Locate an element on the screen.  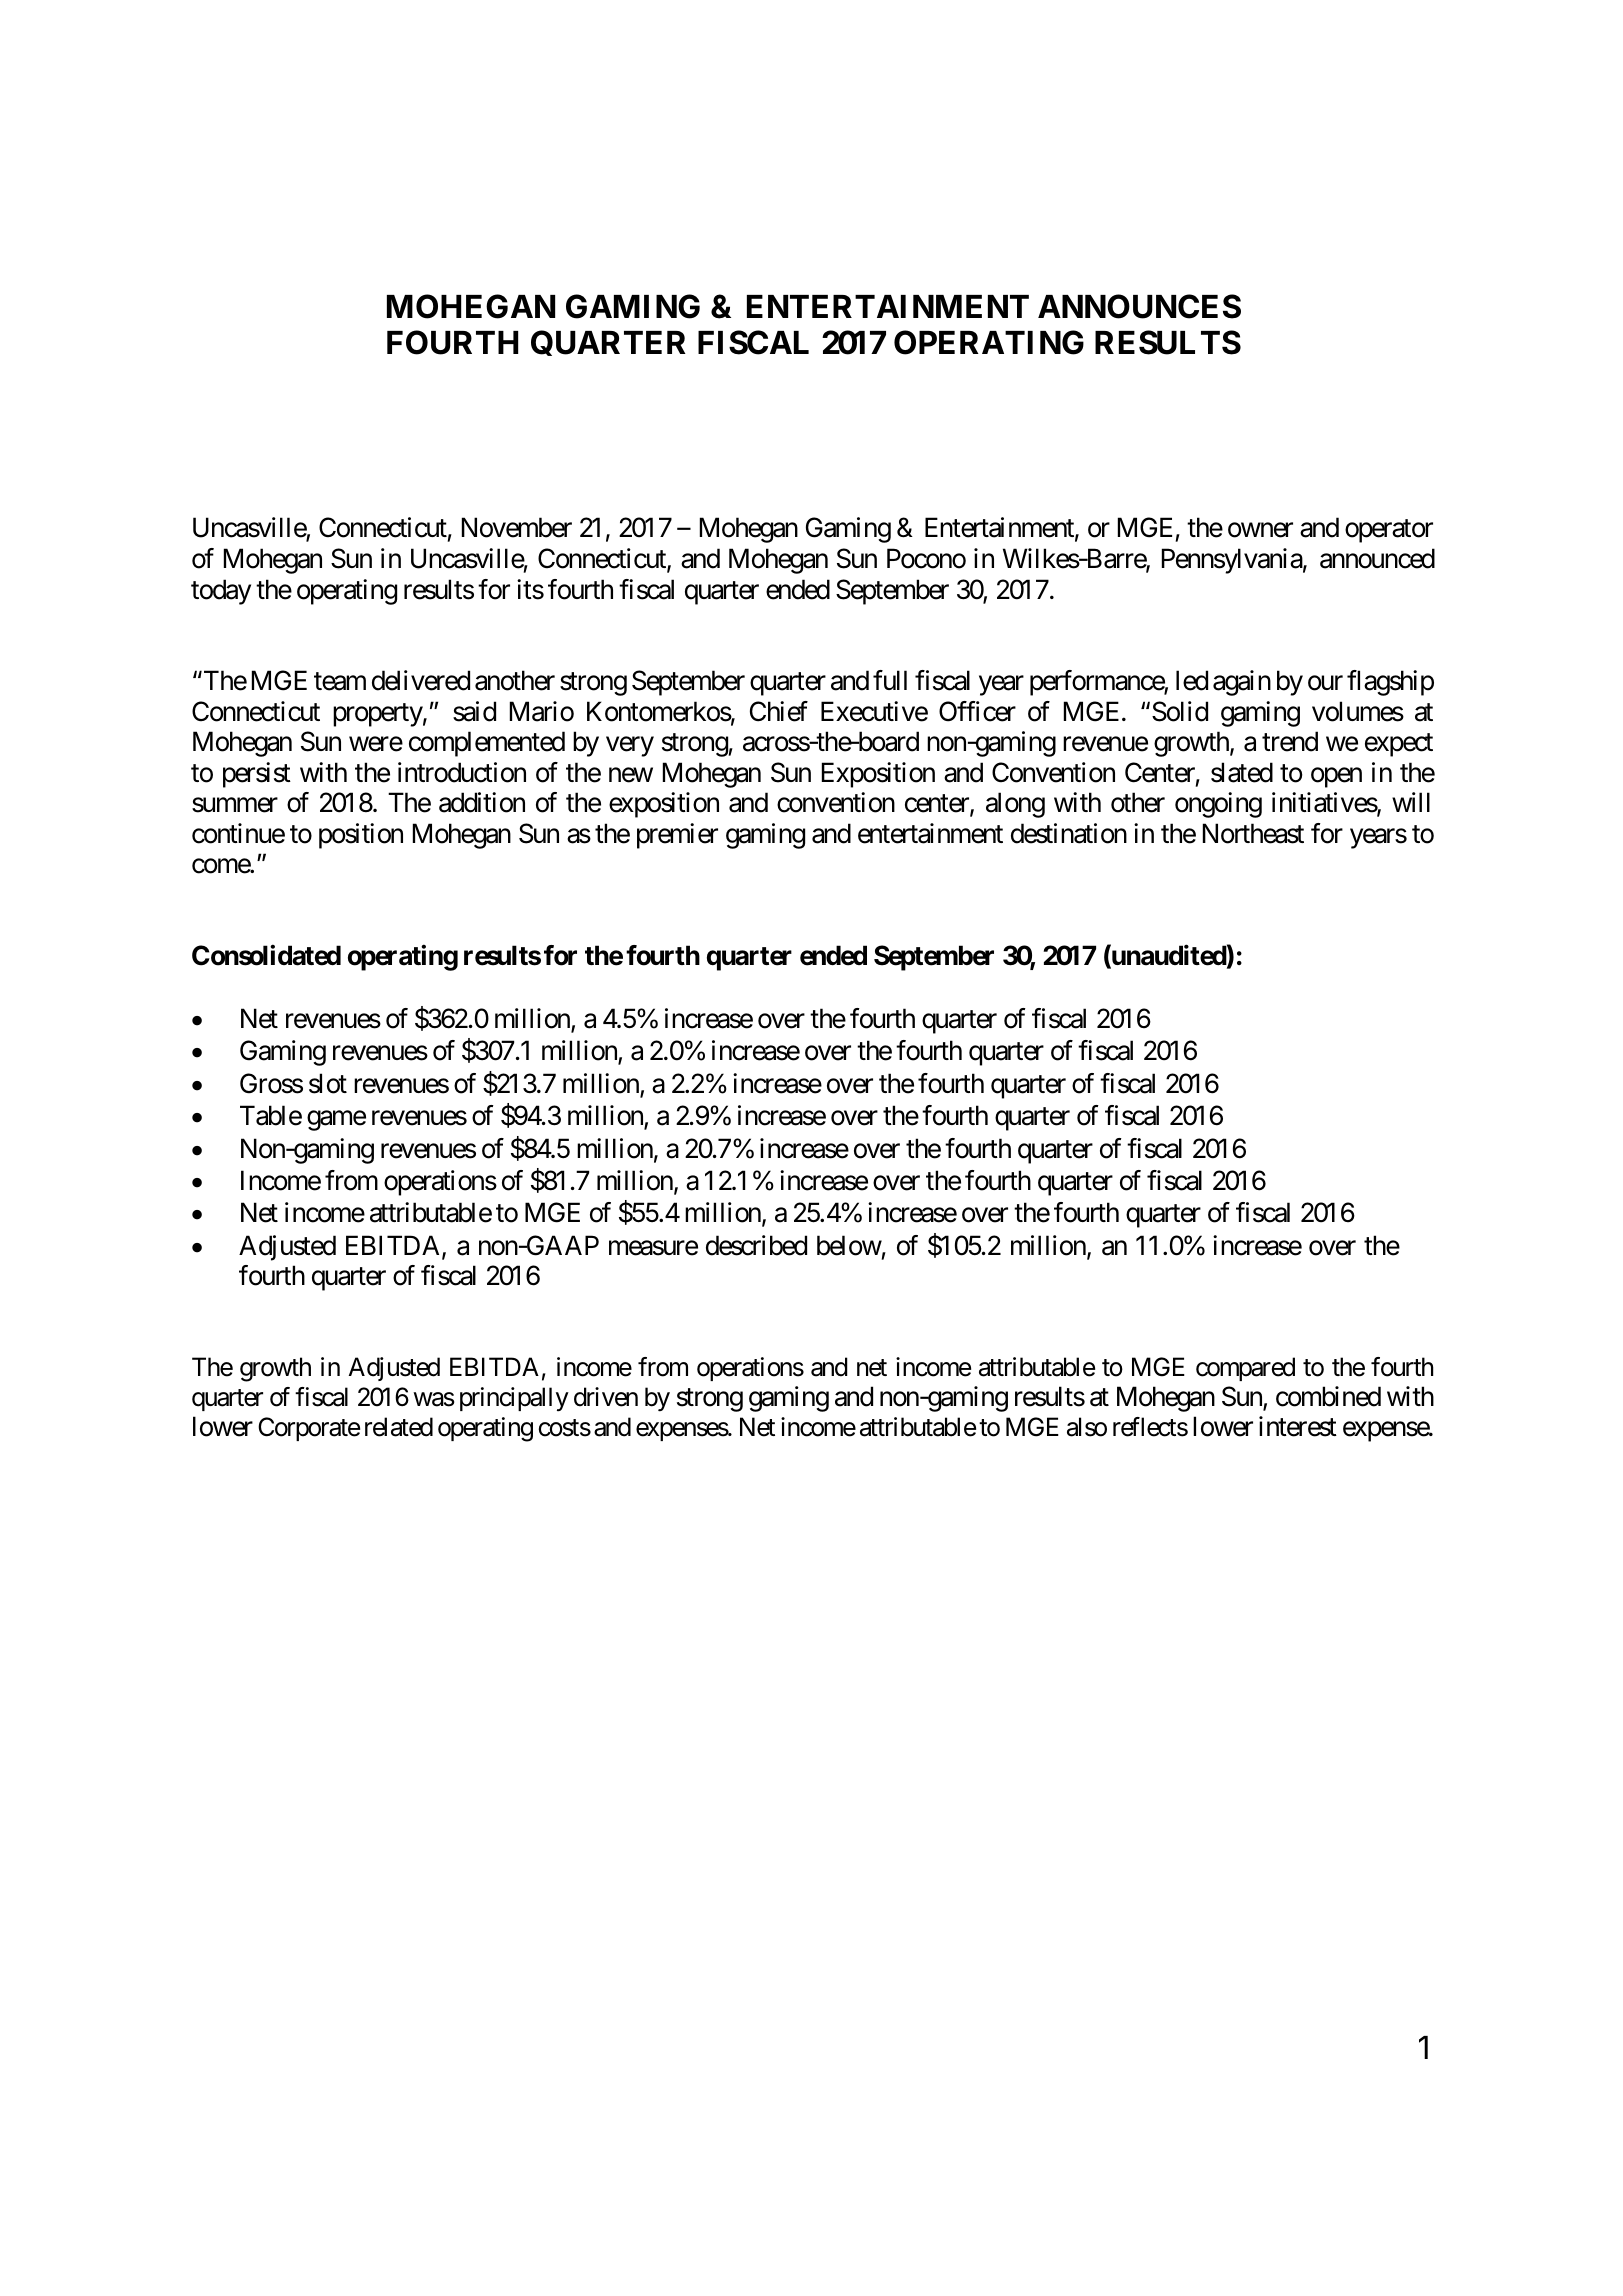
full is located at coordinates (890, 680).
